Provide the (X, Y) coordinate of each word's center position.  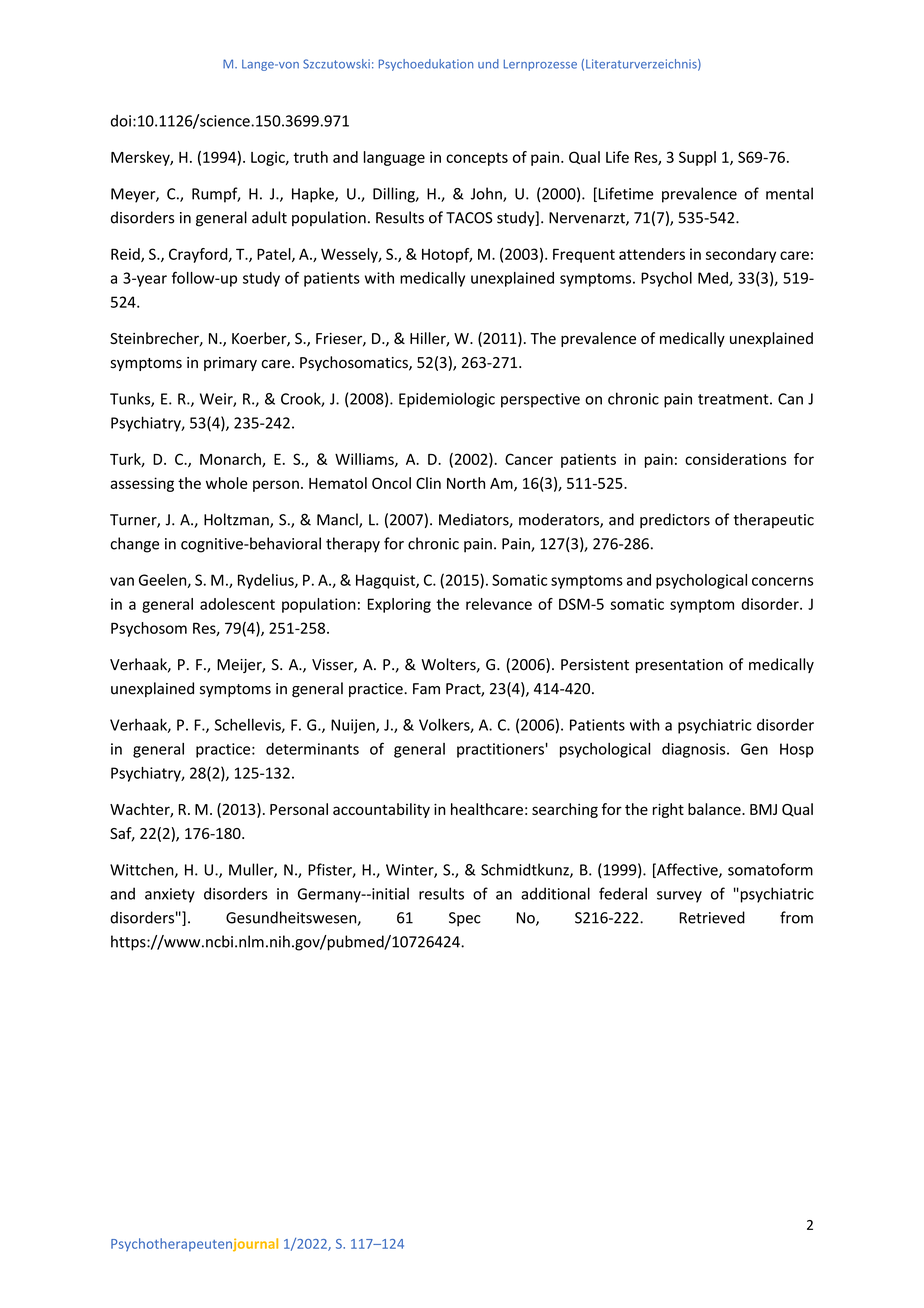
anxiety (170, 895)
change (134, 545)
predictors (675, 521)
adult (269, 217)
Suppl (697, 158)
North (466, 483)
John (487, 194)
